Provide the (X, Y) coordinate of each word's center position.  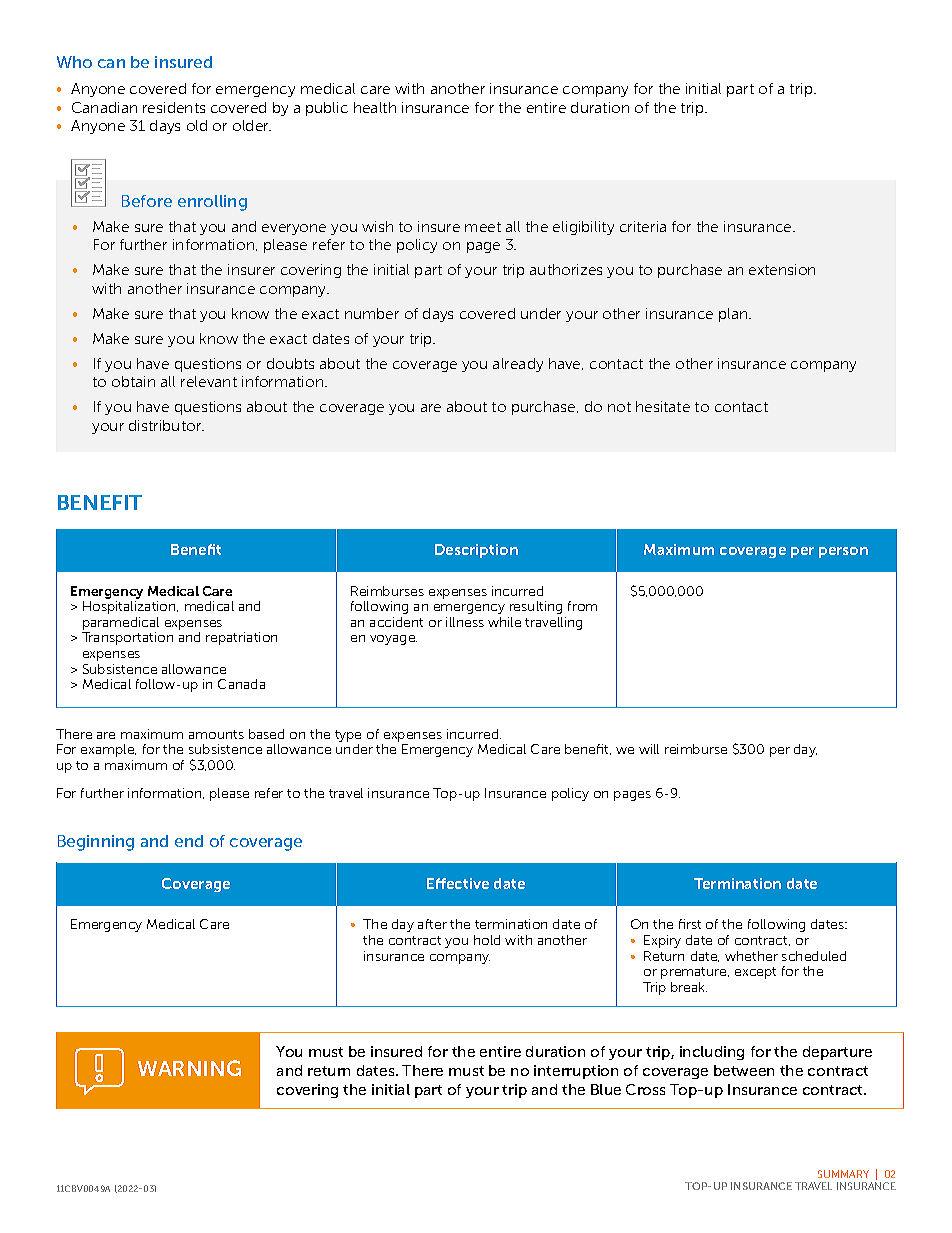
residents (174, 107)
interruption (576, 1072)
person (843, 552)
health (375, 107)
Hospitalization (130, 607)
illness (465, 622)
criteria (643, 226)
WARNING (189, 1068)
